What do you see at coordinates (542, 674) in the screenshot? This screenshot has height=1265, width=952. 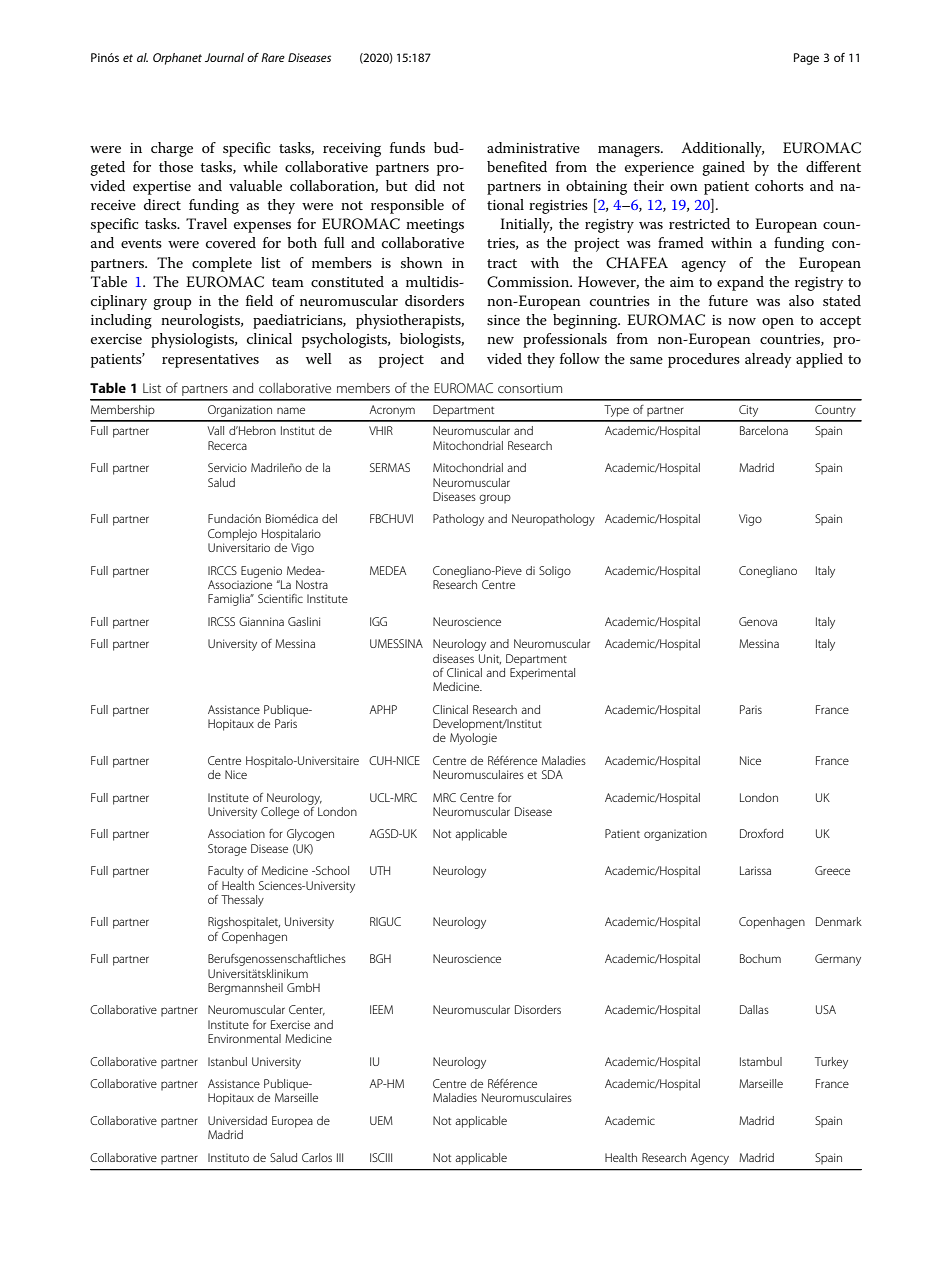 I see `Experimental` at bounding box center [542, 674].
